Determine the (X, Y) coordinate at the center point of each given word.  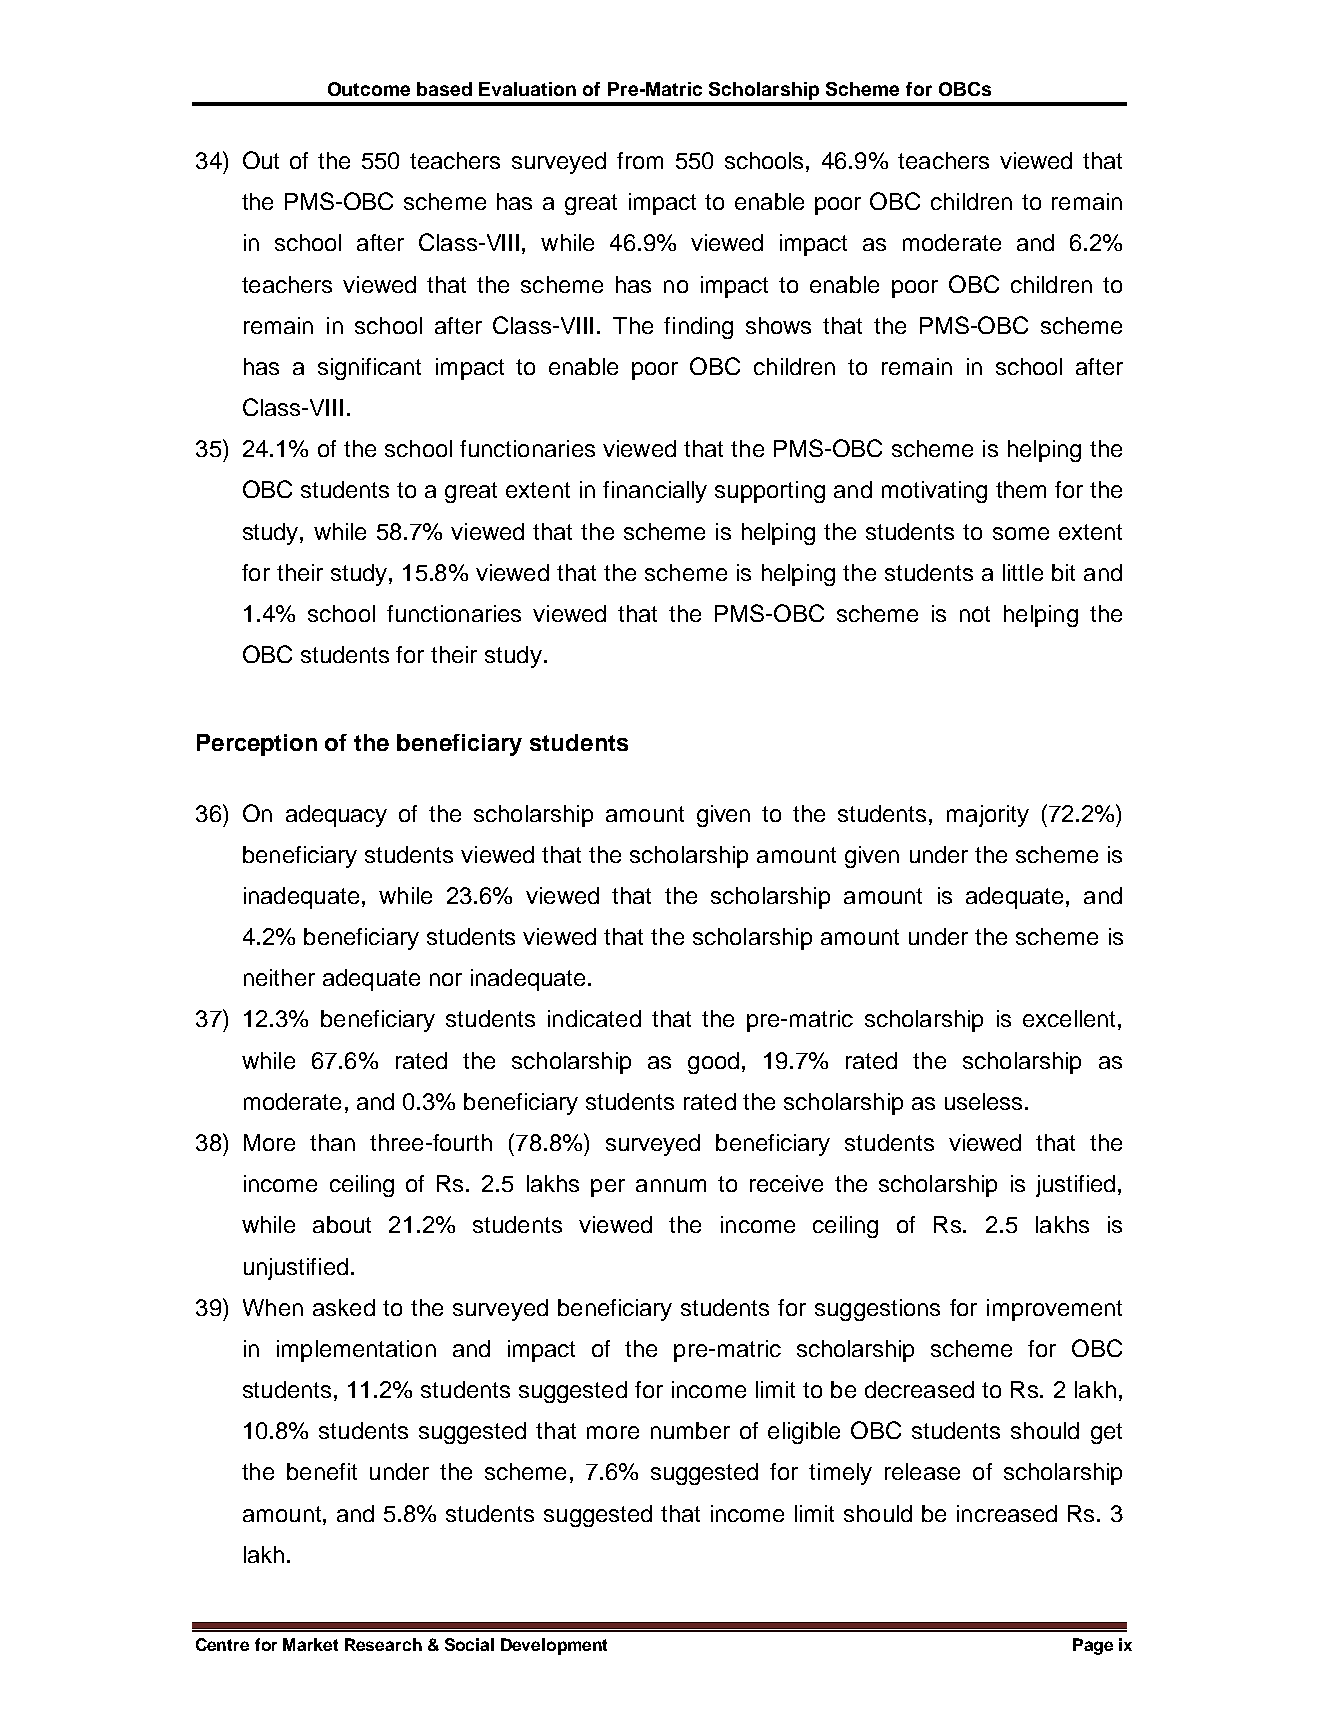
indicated (594, 1018)
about (342, 1224)
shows (778, 325)
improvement (1054, 1310)
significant (369, 369)
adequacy (336, 816)
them (1021, 489)
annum (671, 1185)
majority (988, 816)
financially (655, 492)
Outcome (369, 89)
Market (310, 1644)
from (640, 160)
